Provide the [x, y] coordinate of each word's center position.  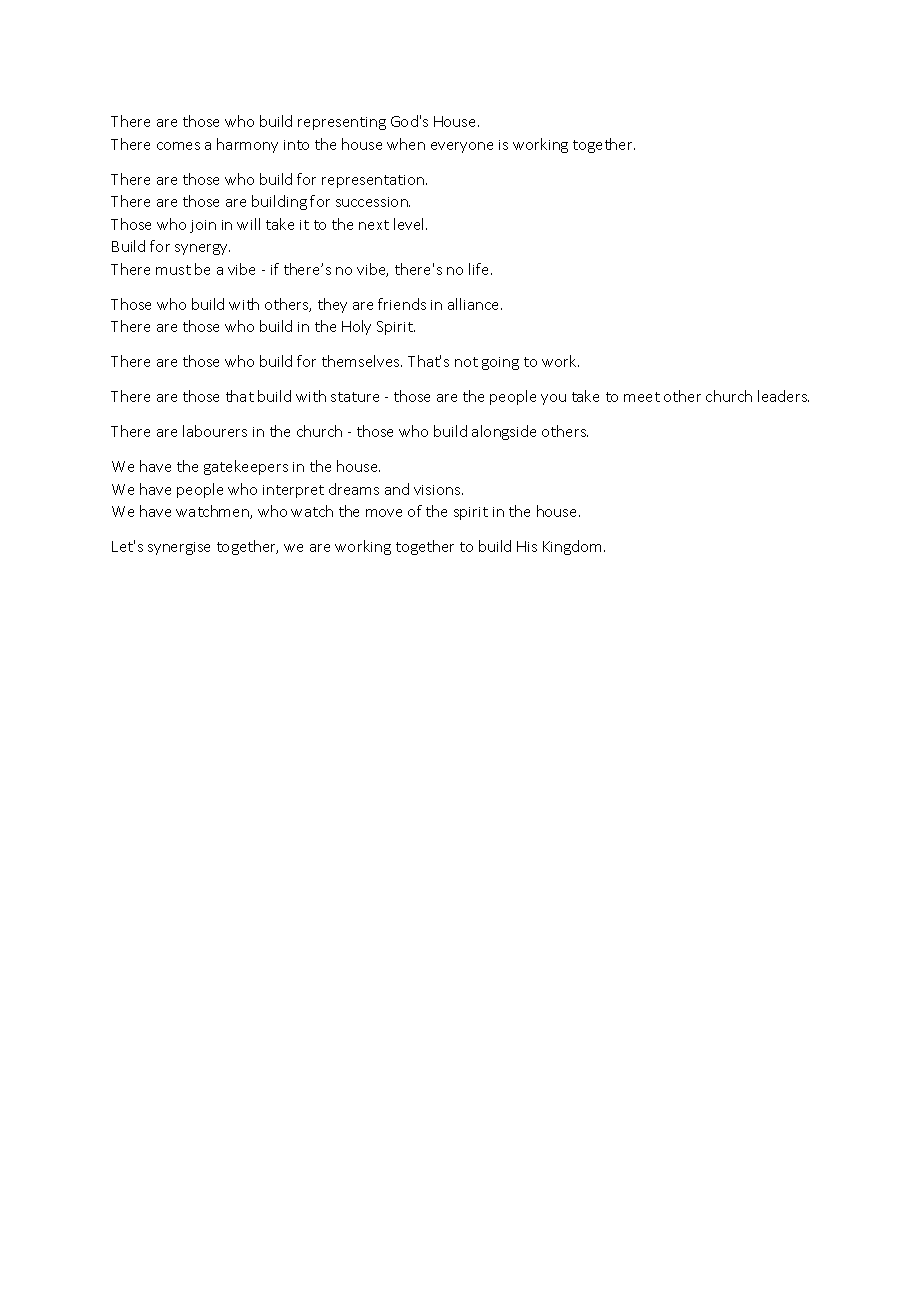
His [527, 546]
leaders [783, 396]
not [466, 362]
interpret [293, 491]
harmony [247, 145]
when [406, 144]
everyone [462, 147]
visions [438, 490]
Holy [356, 327]
